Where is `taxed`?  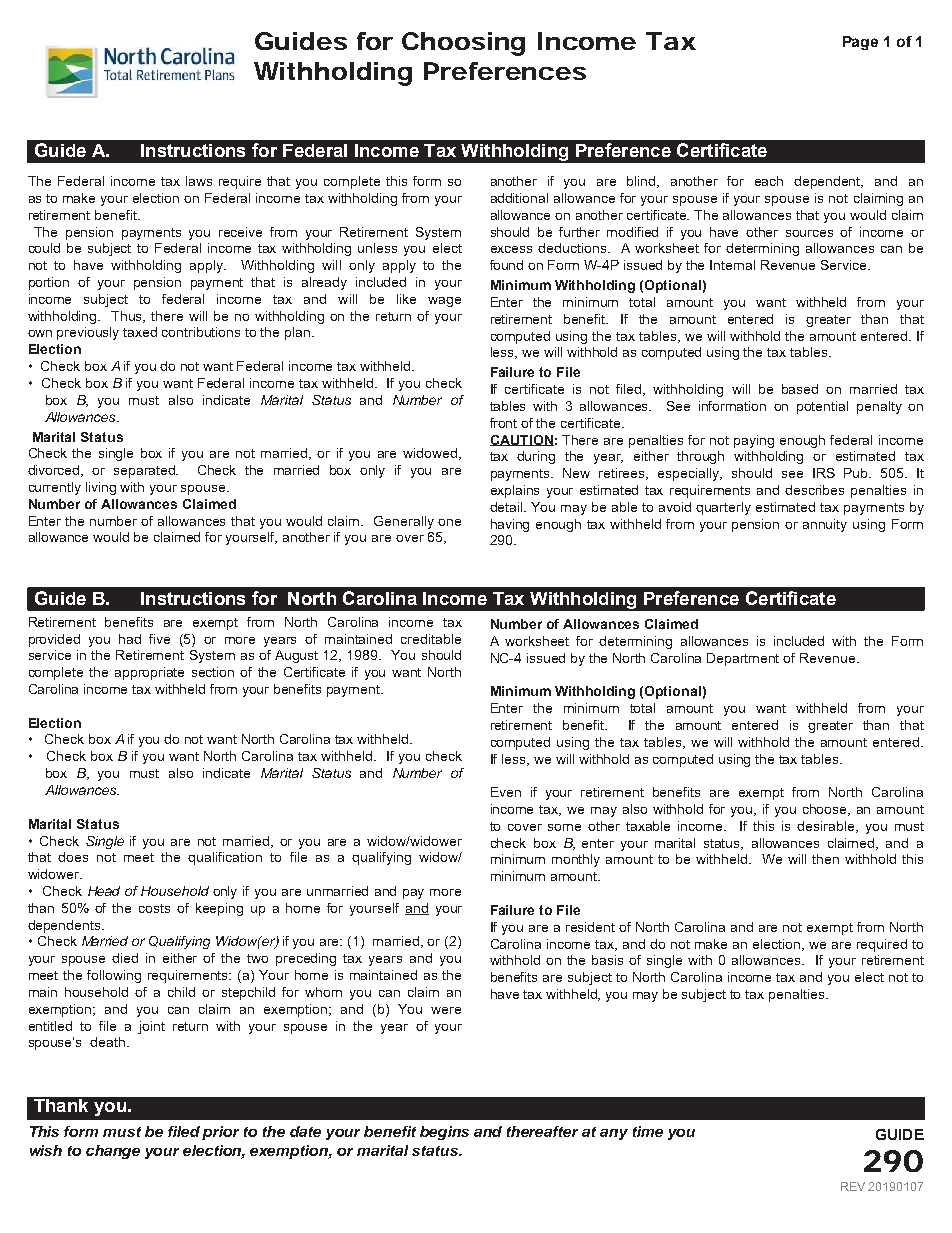 taxed is located at coordinates (140, 332).
